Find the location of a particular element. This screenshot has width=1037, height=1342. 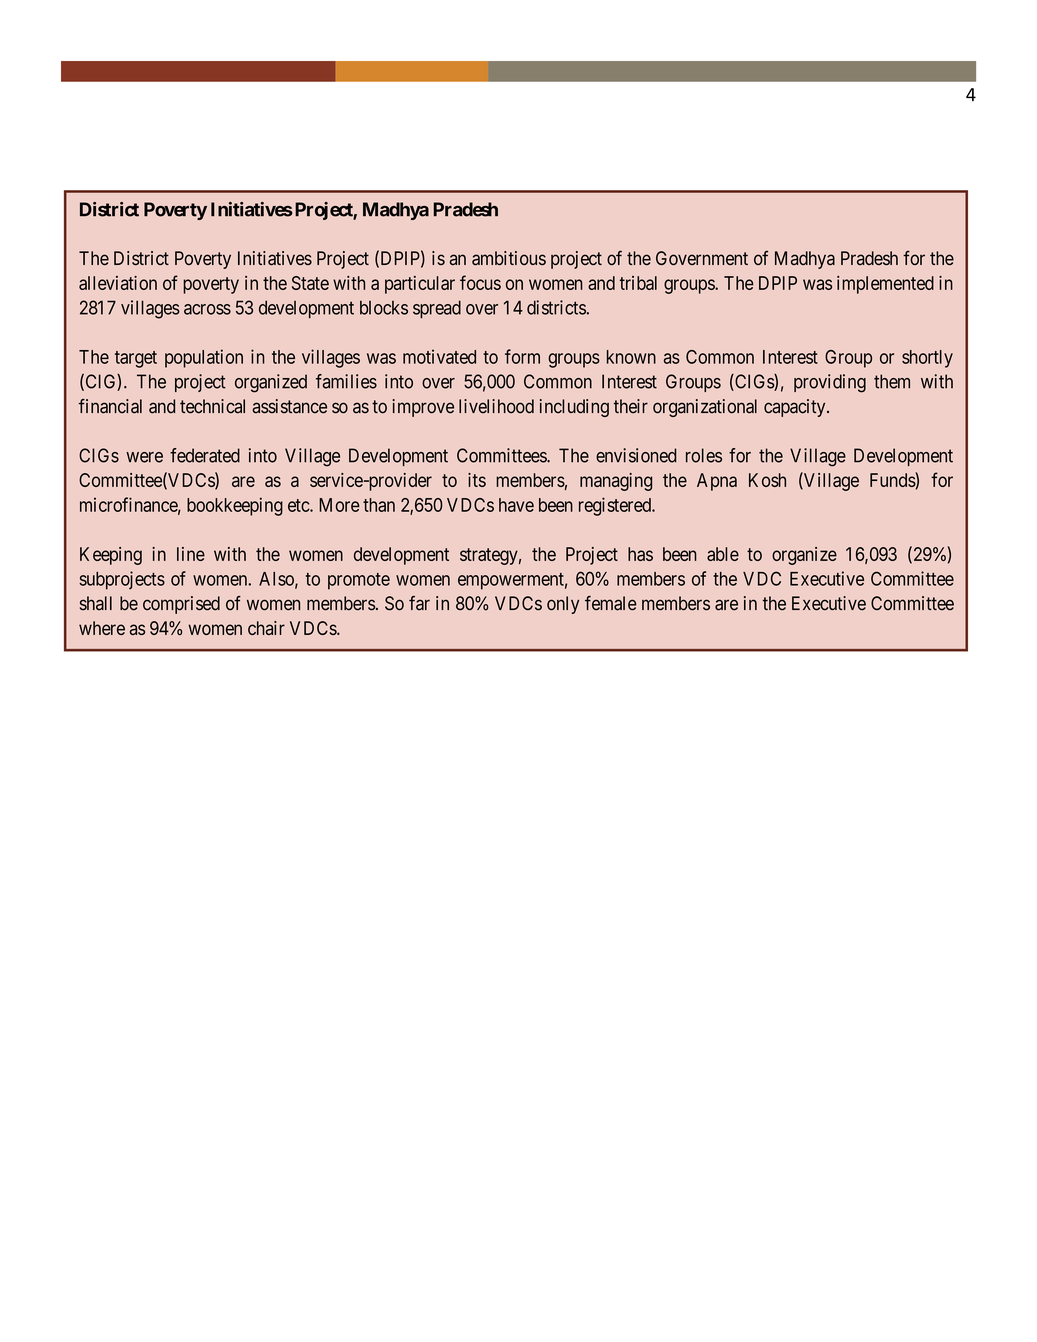

implemented is located at coordinates (885, 285).
